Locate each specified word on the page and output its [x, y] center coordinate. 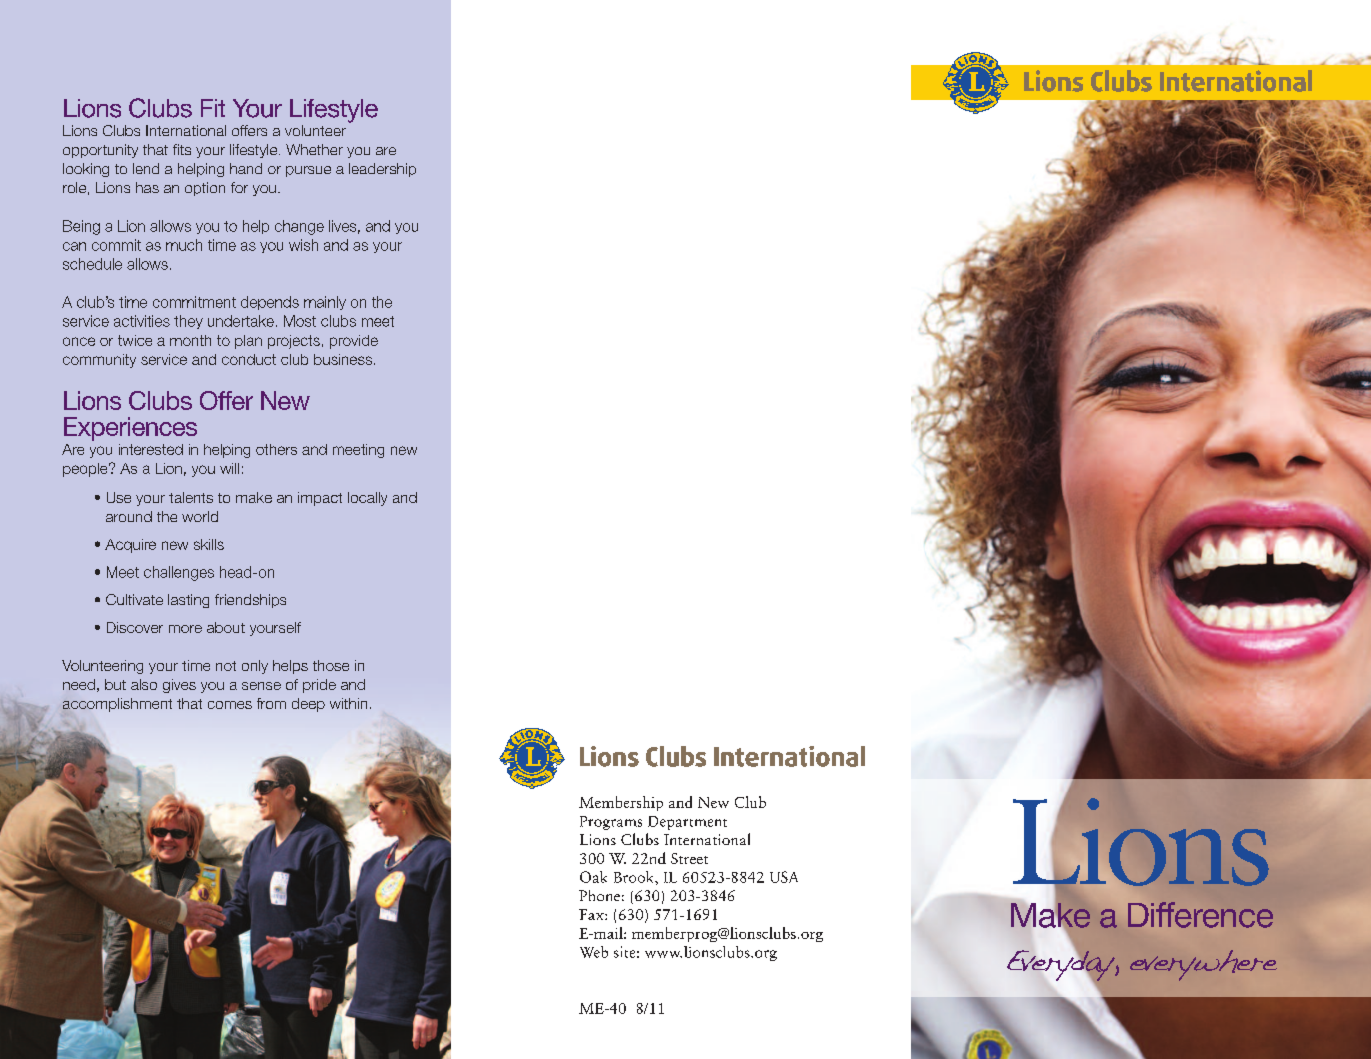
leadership [382, 170]
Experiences [130, 429]
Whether [314, 149]
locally [367, 499]
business [343, 359]
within [348, 703]
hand [246, 168]
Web [594, 952]
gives [179, 686]
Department [687, 823]
